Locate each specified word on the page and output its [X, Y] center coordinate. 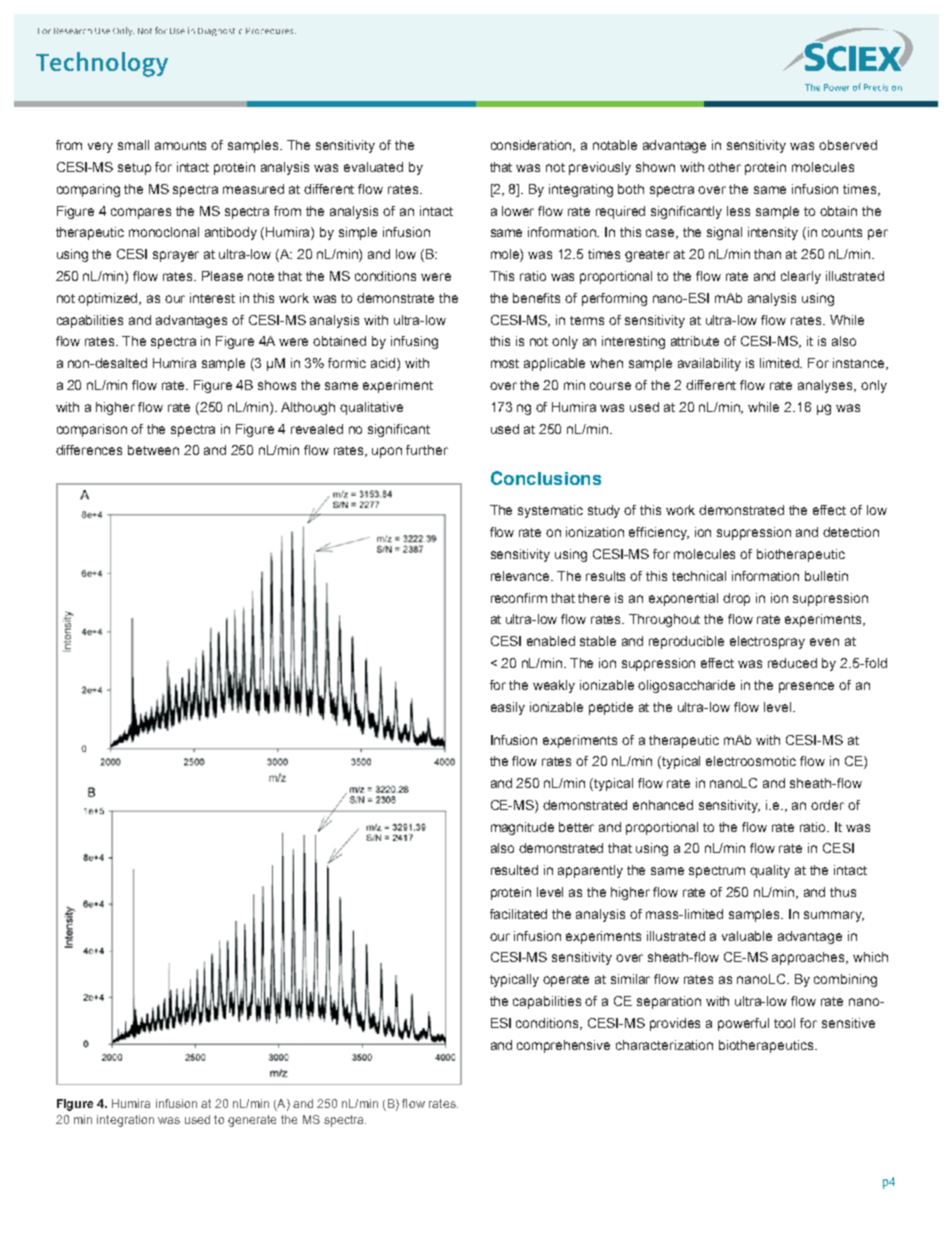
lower [518, 211]
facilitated [518, 914]
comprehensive [563, 1046]
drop [736, 599]
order [827, 805]
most [505, 363]
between [153, 450]
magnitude [522, 828]
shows [277, 385]
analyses [826, 386]
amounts [180, 145]
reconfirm [519, 598]
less [738, 211]
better [576, 827]
